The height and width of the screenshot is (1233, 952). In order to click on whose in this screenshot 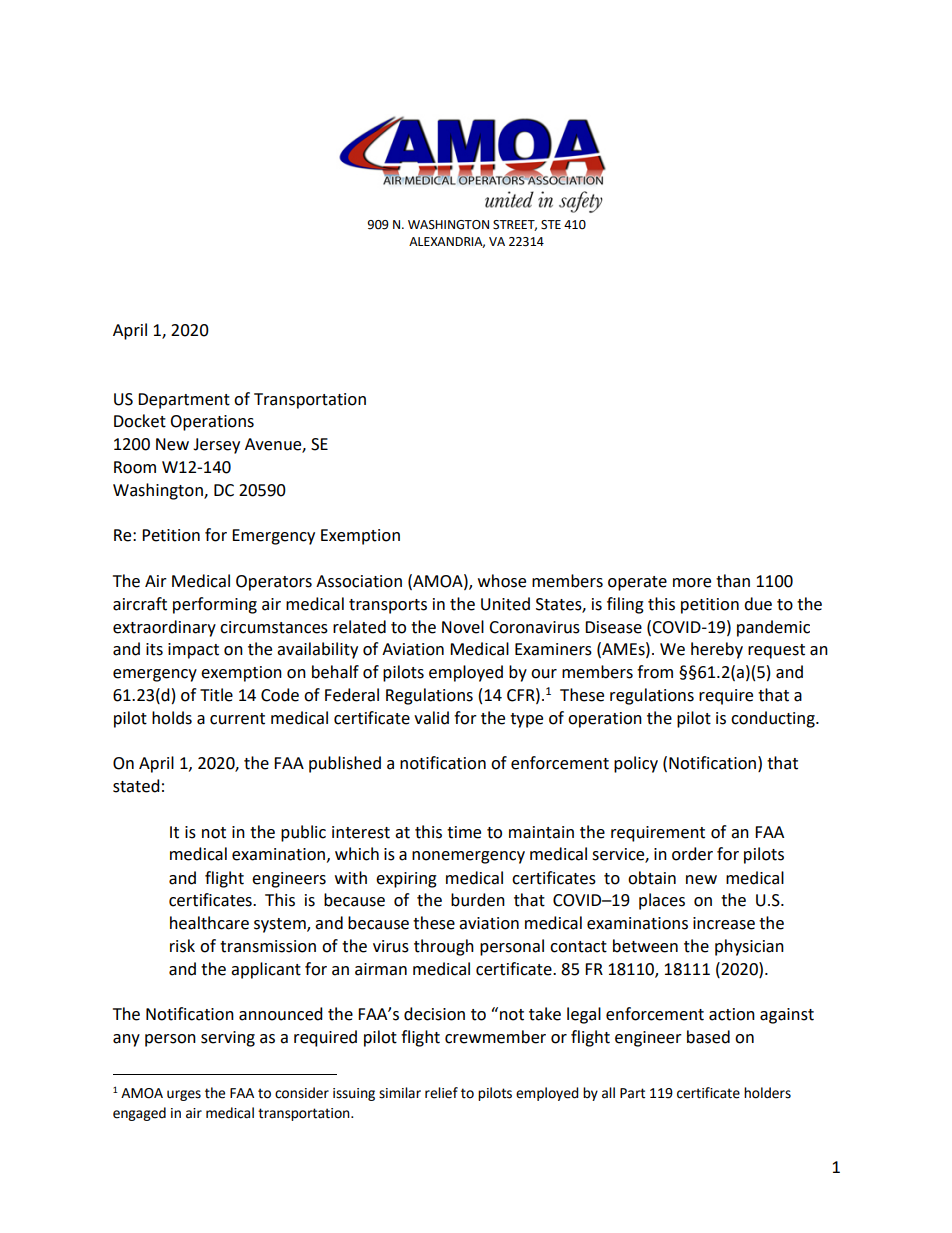, I will do `click(502, 581)`.
